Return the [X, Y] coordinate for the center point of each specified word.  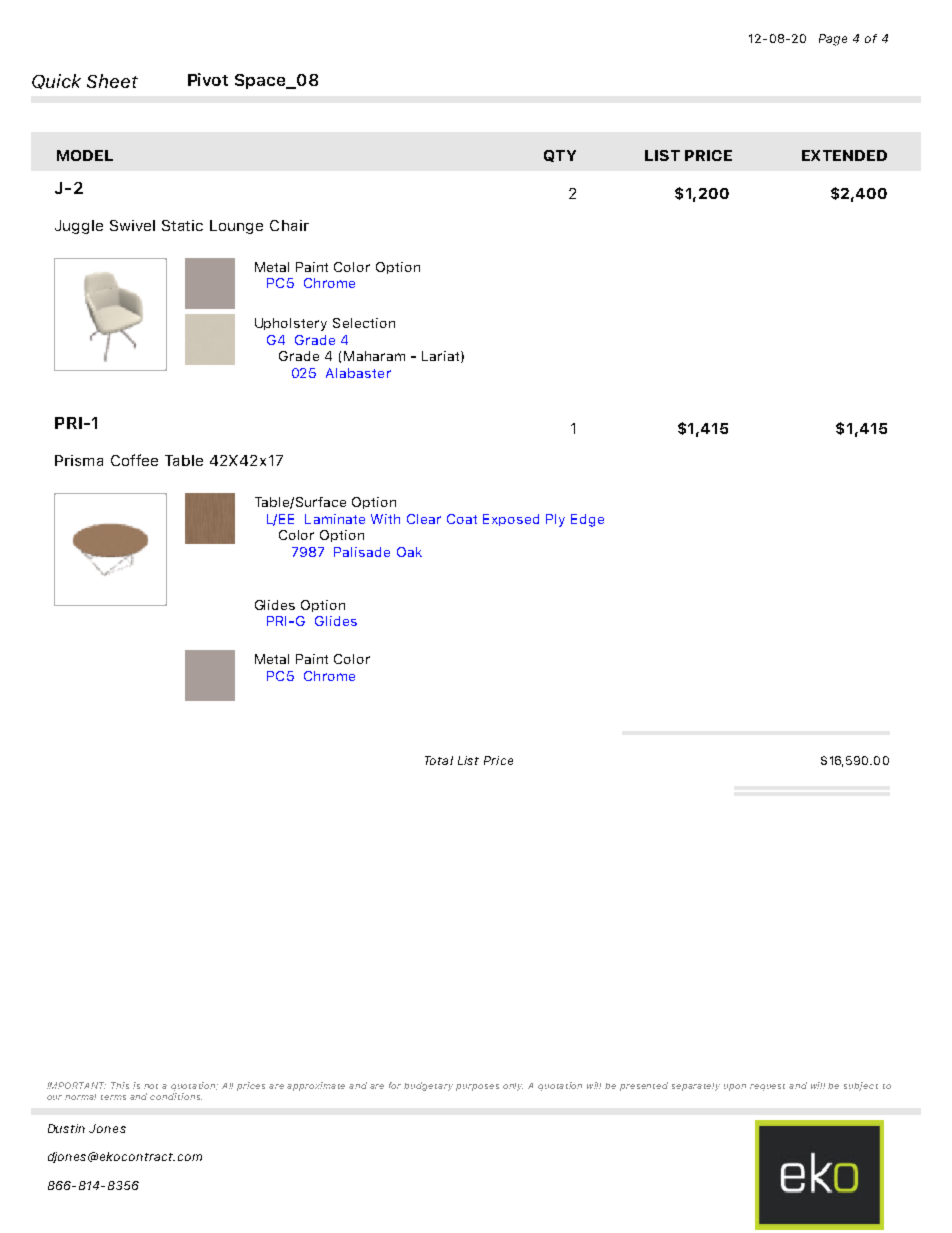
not [151, 1086]
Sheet [112, 81]
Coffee [134, 460]
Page [833, 40]
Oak [409, 552]
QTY [560, 156]
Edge [587, 520]
